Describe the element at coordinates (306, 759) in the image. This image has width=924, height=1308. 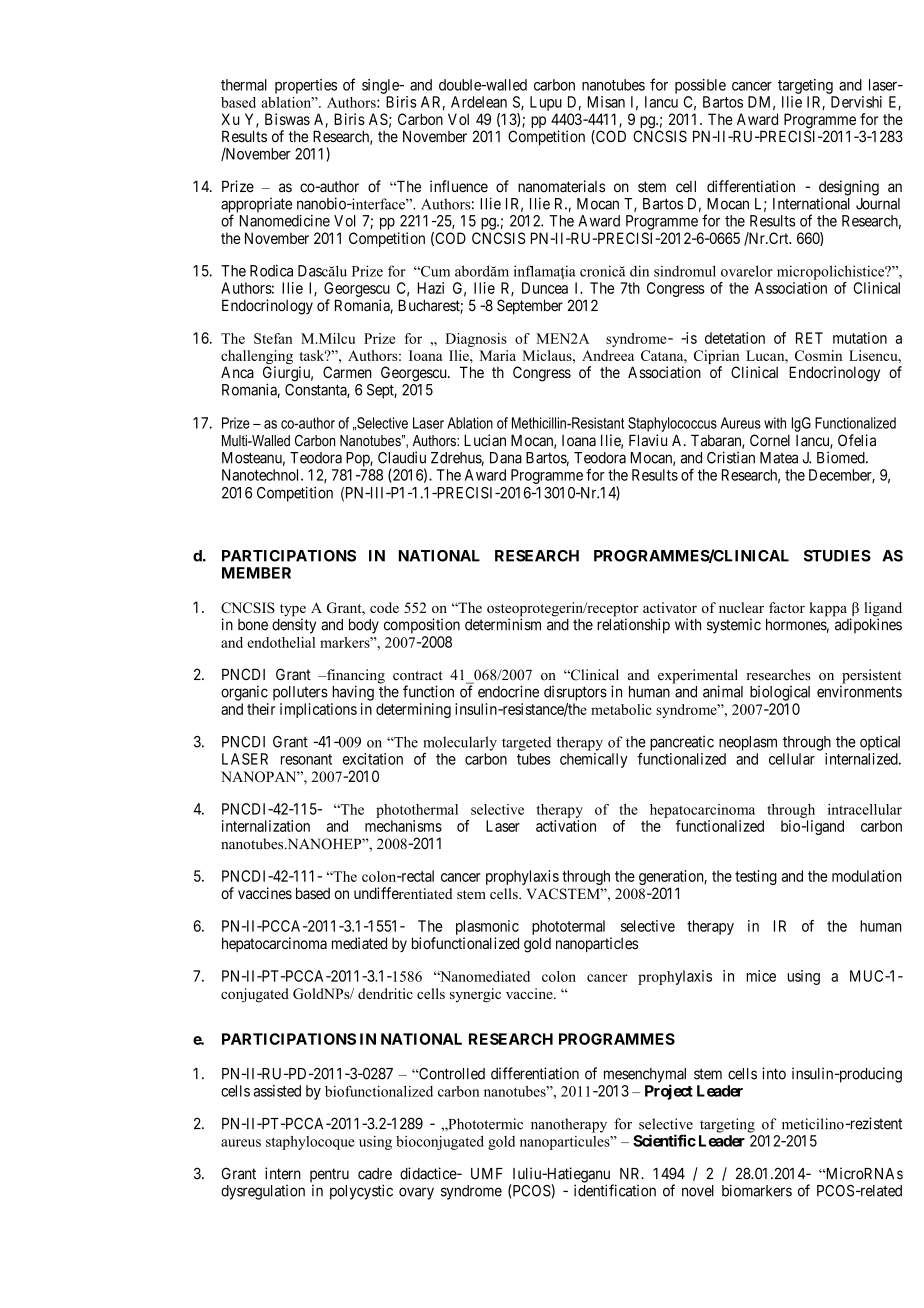
I see `resonant` at that location.
